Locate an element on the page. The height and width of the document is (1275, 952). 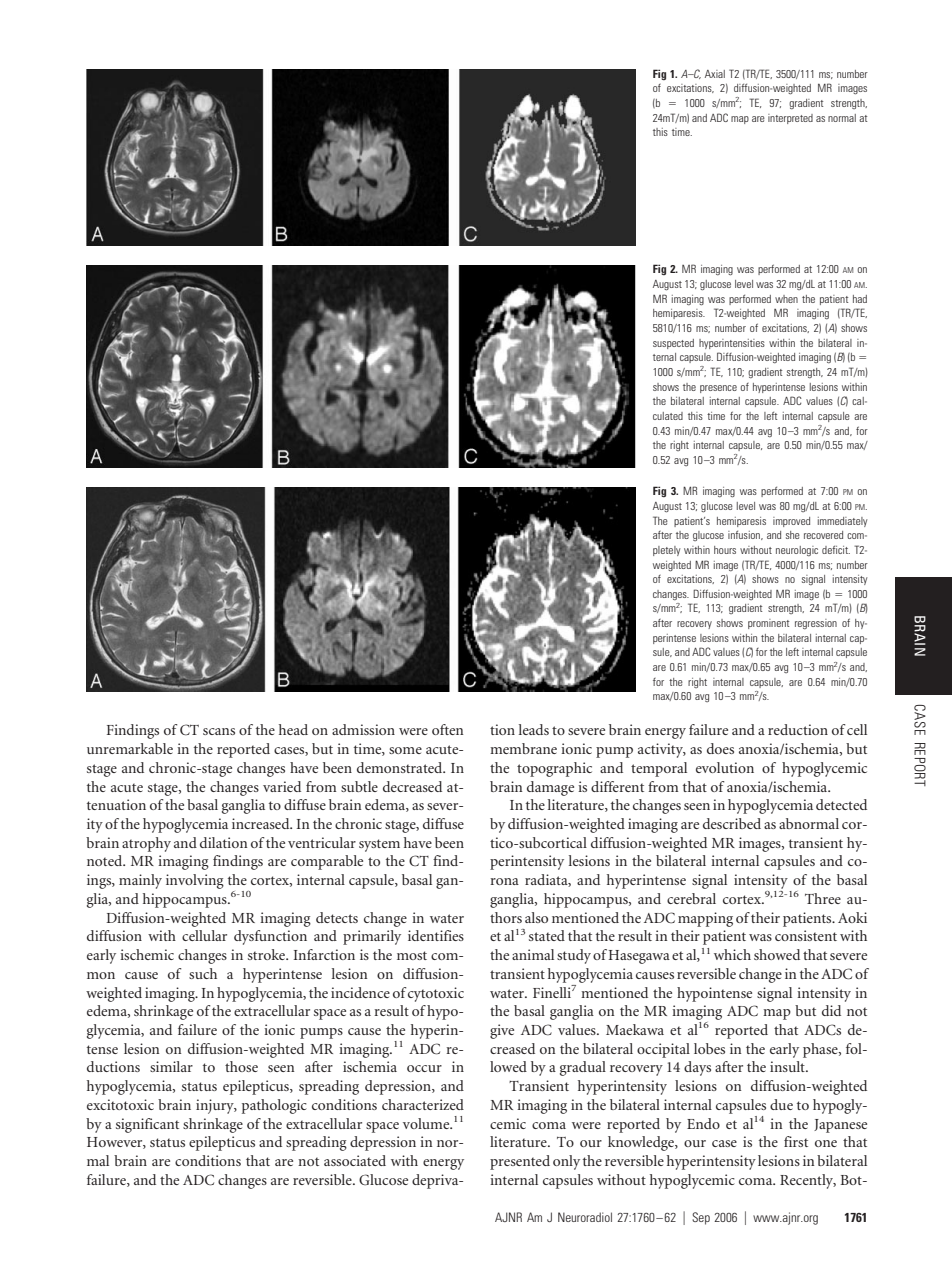
scans is located at coordinates (219, 731).
